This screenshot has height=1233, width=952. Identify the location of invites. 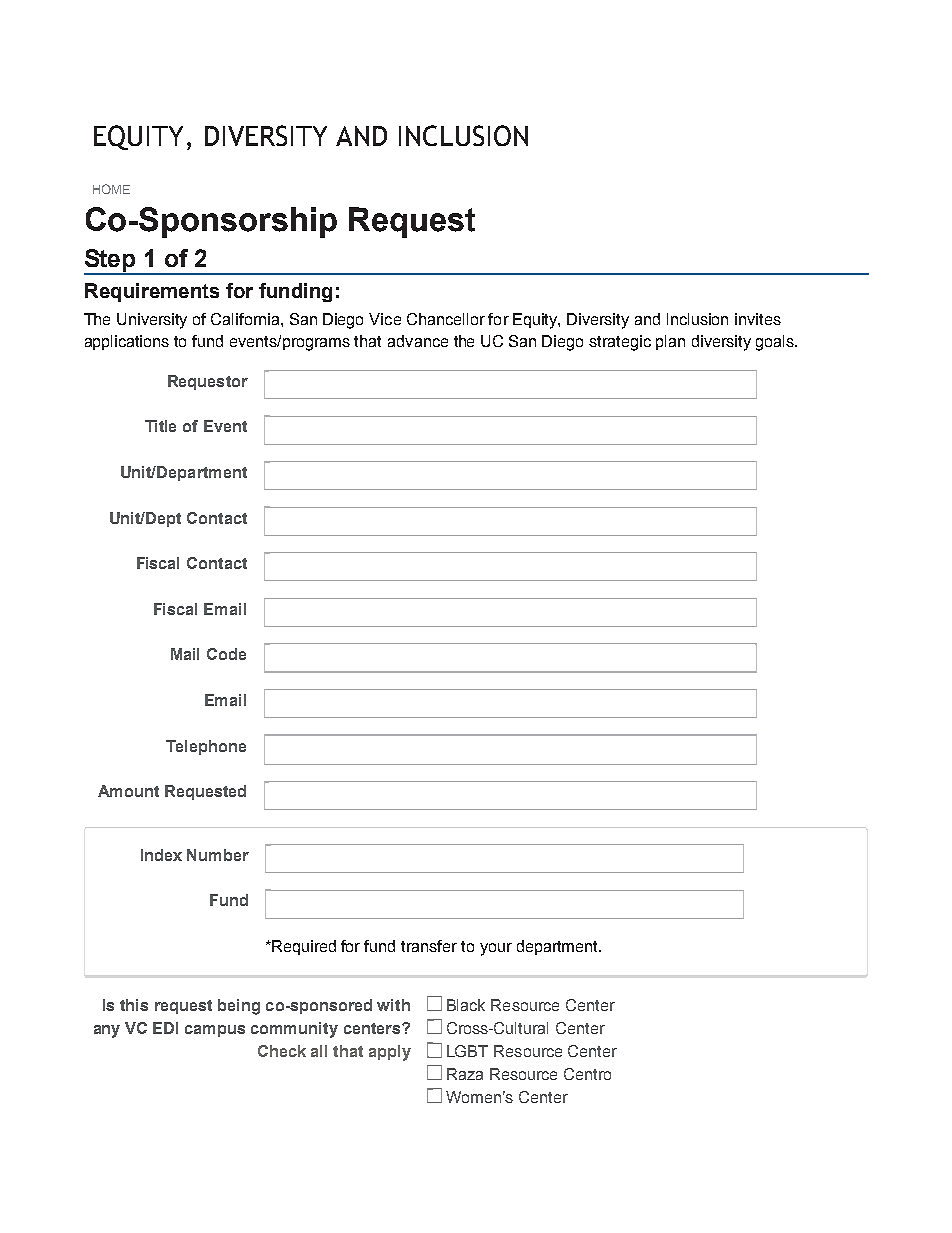
(758, 319).
